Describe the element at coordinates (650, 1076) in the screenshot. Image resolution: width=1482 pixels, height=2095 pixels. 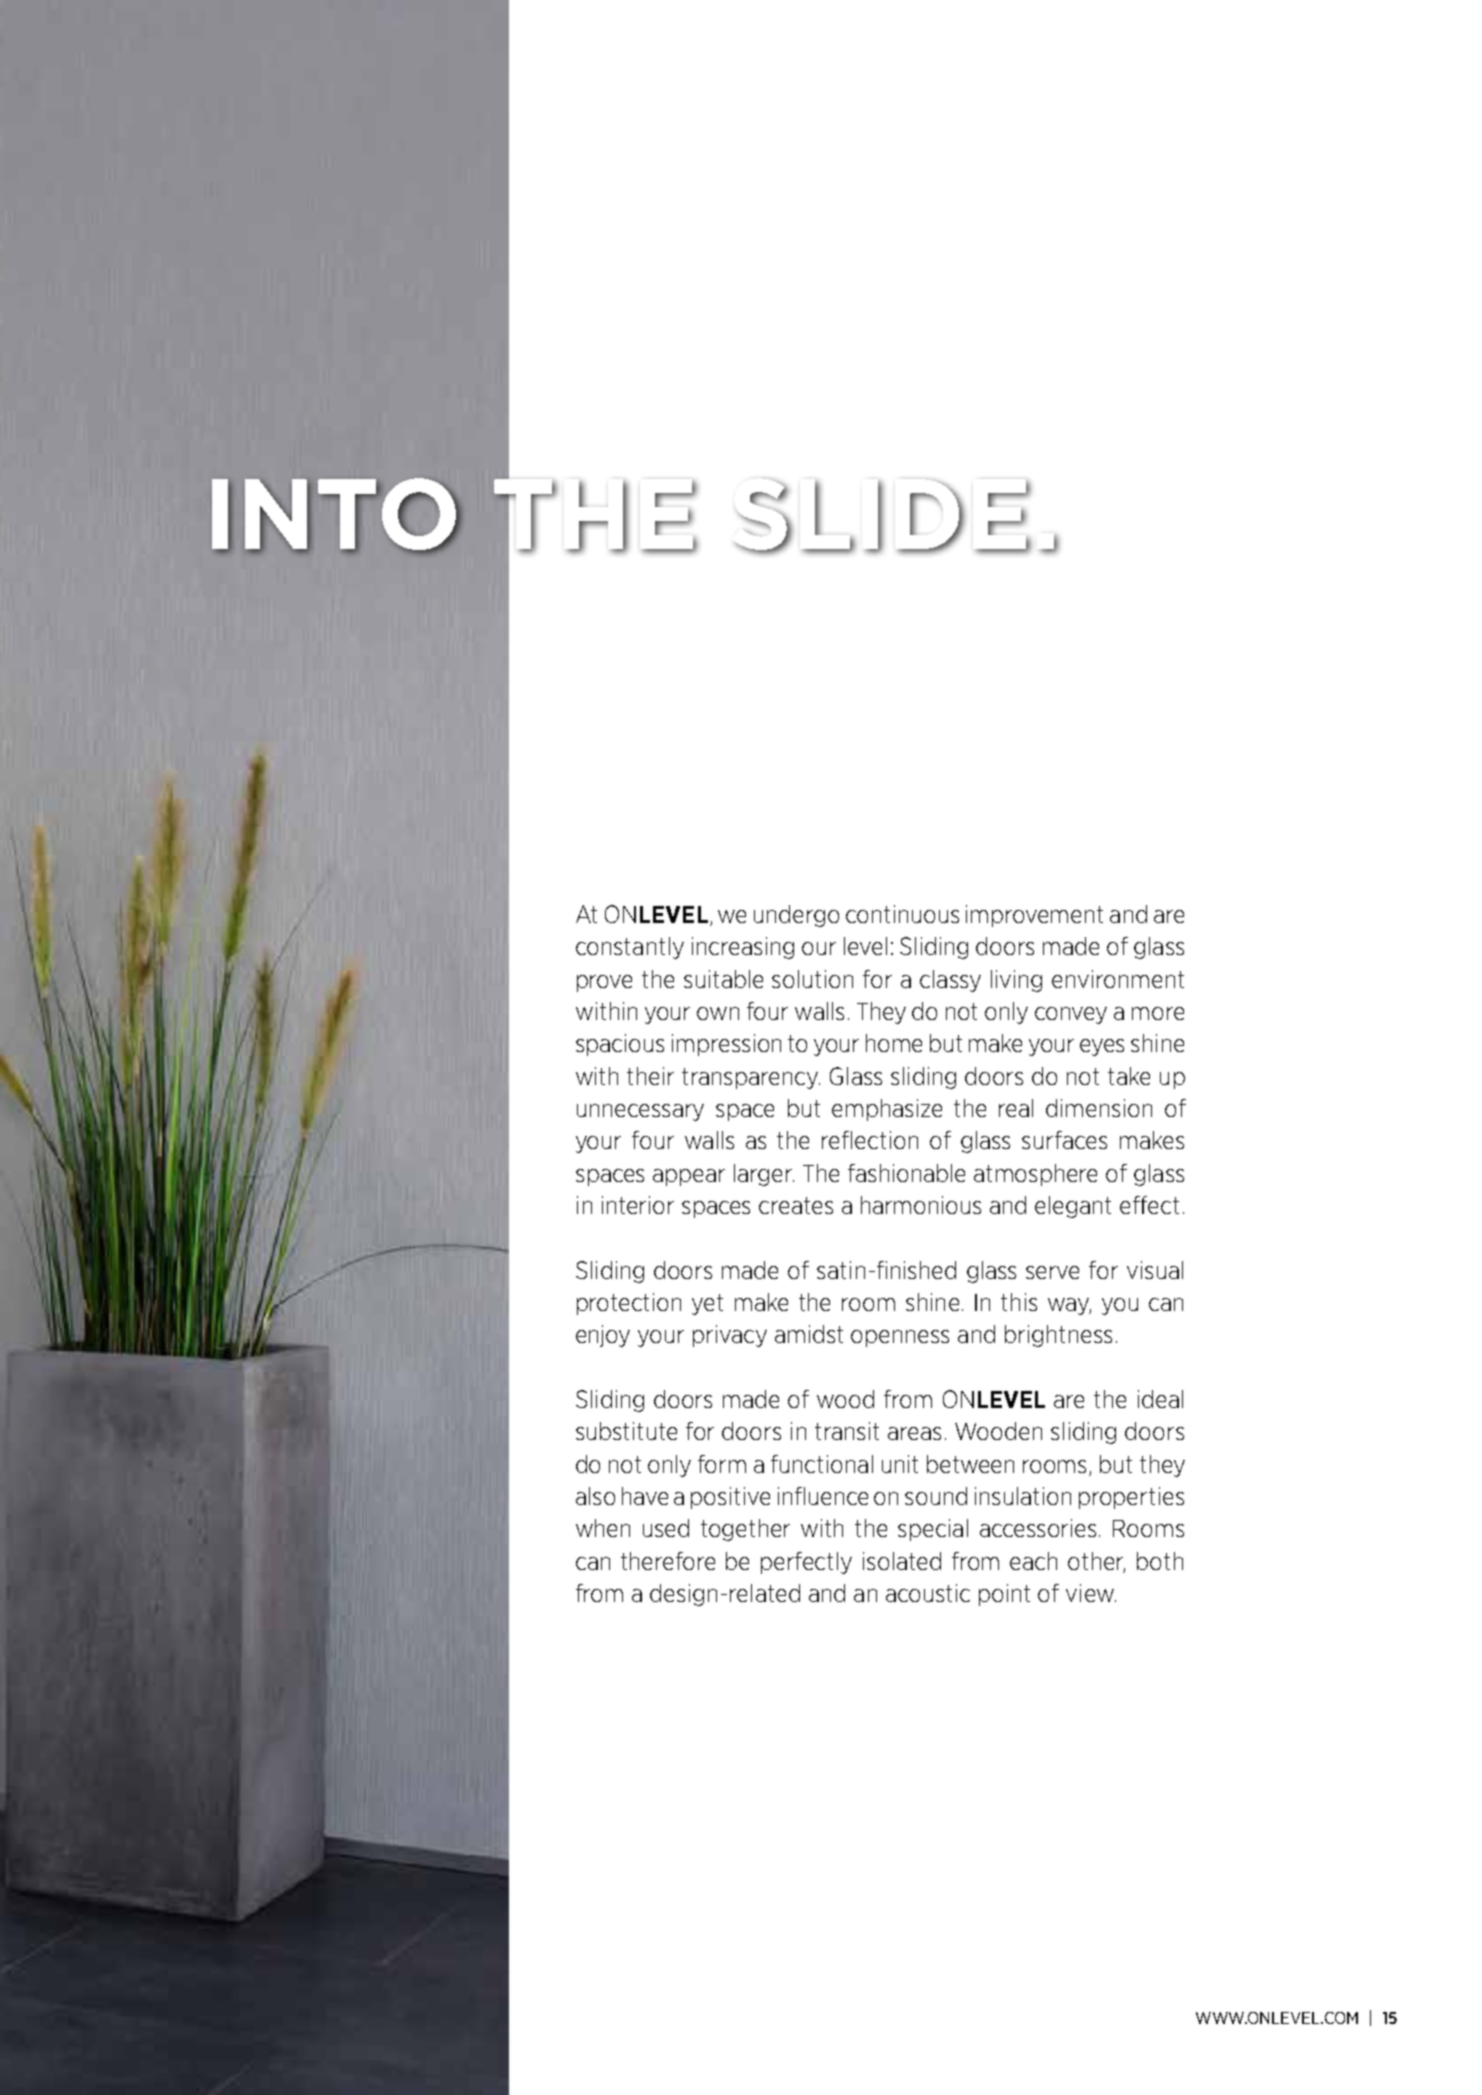
I see `their` at that location.
